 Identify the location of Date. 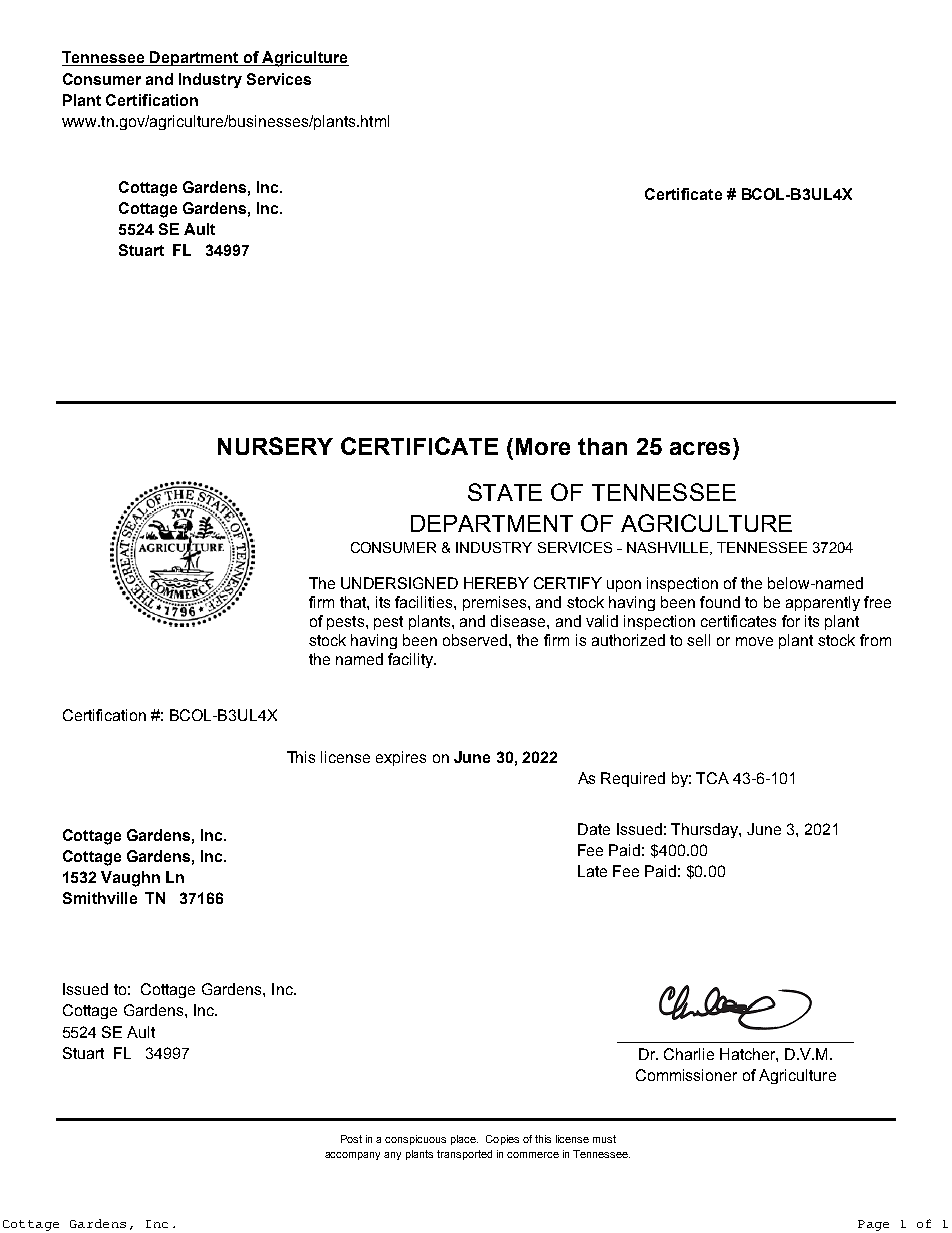
(594, 829).
